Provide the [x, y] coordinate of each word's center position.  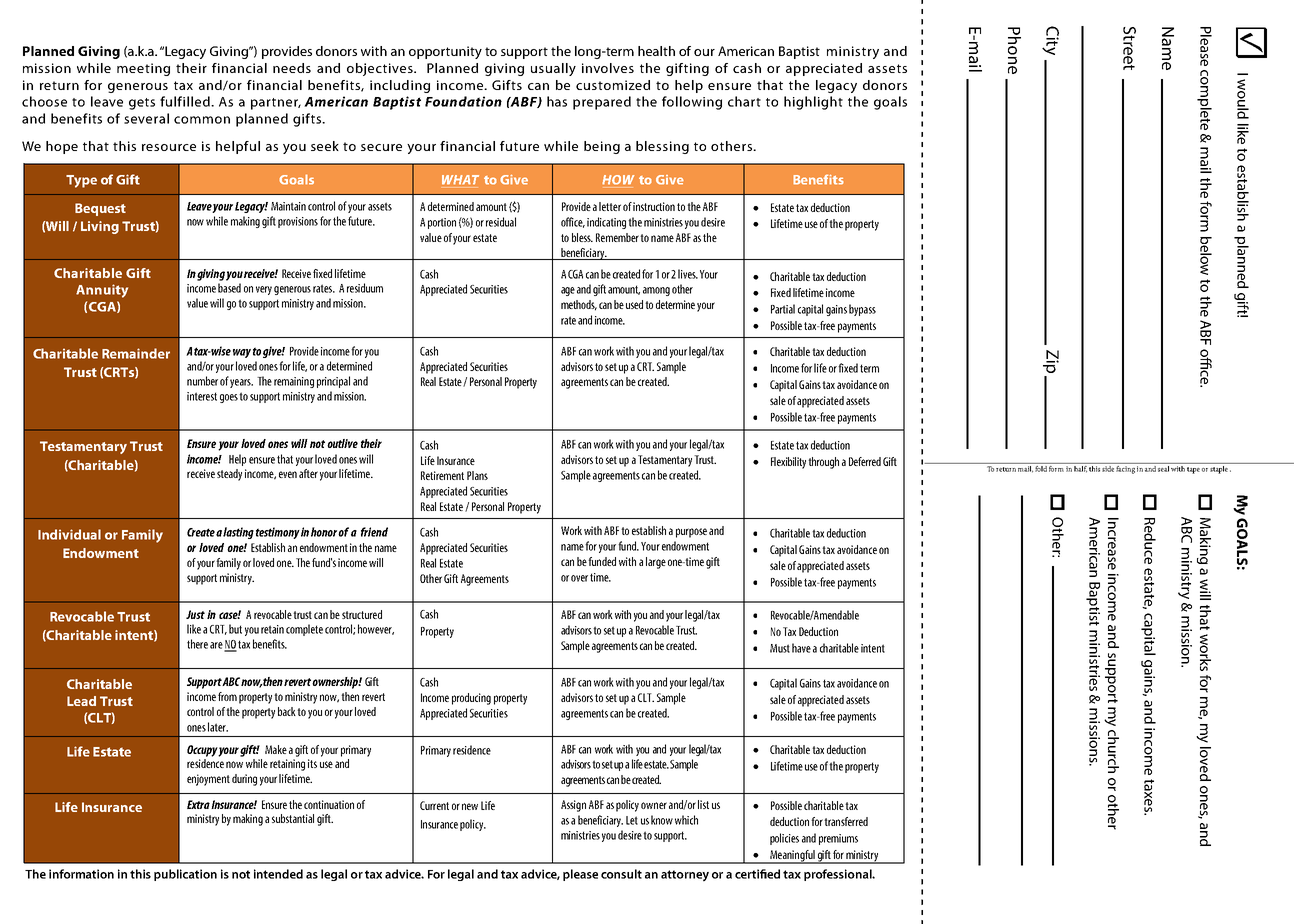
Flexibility [788, 463]
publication [185, 875]
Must [780, 648]
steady [229, 475]
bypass [862, 310]
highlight [813, 103]
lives [688, 274]
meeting [143, 69]
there [197, 644]
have [801, 648]
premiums [838, 839]
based [229, 288]
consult [621, 874]
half [1080, 468]
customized [613, 85]
